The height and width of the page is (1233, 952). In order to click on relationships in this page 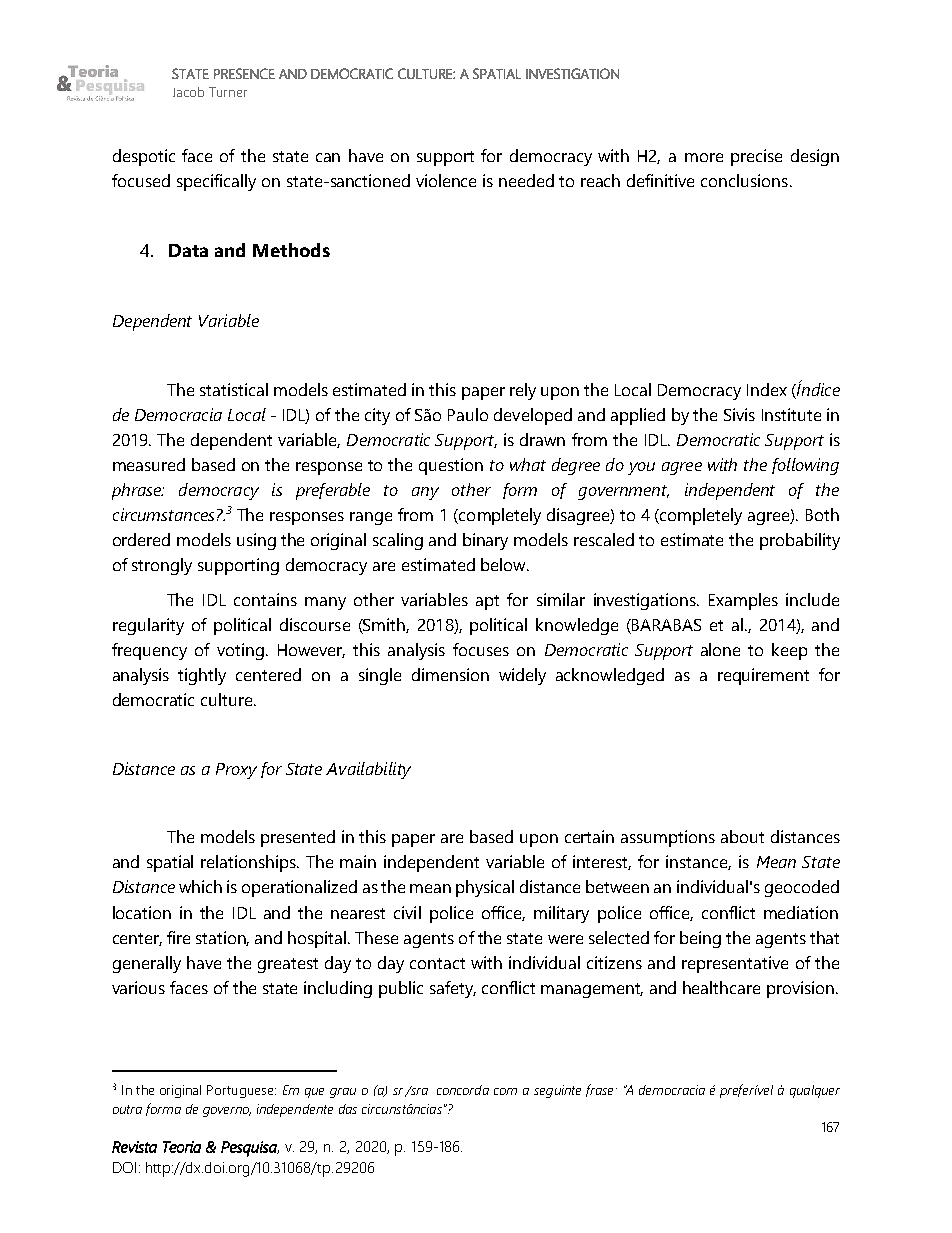, I will do `click(250, 863)`.
